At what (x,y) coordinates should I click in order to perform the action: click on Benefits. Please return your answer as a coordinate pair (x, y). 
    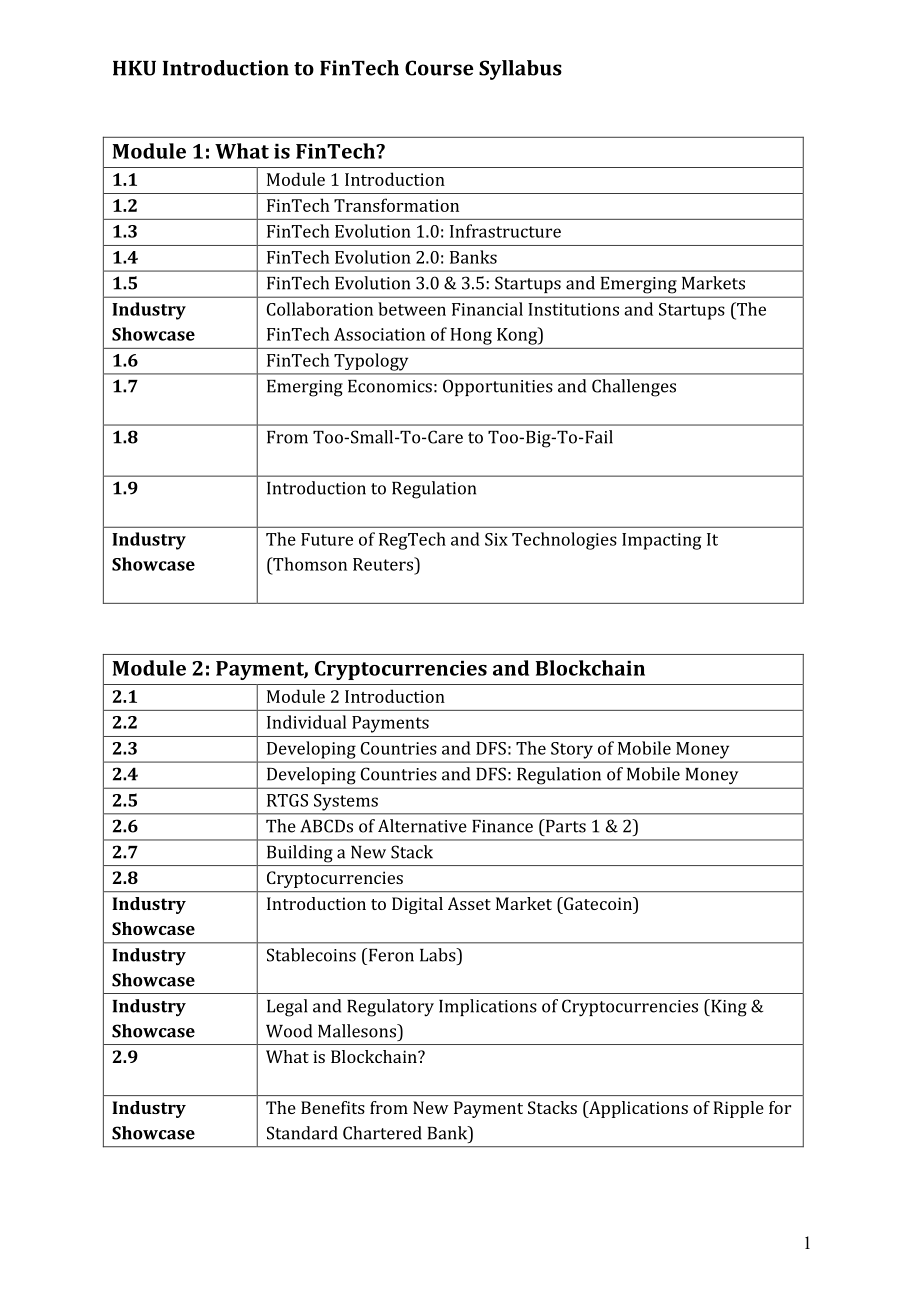
    Looking at the image, I should click on (333, 1107).
